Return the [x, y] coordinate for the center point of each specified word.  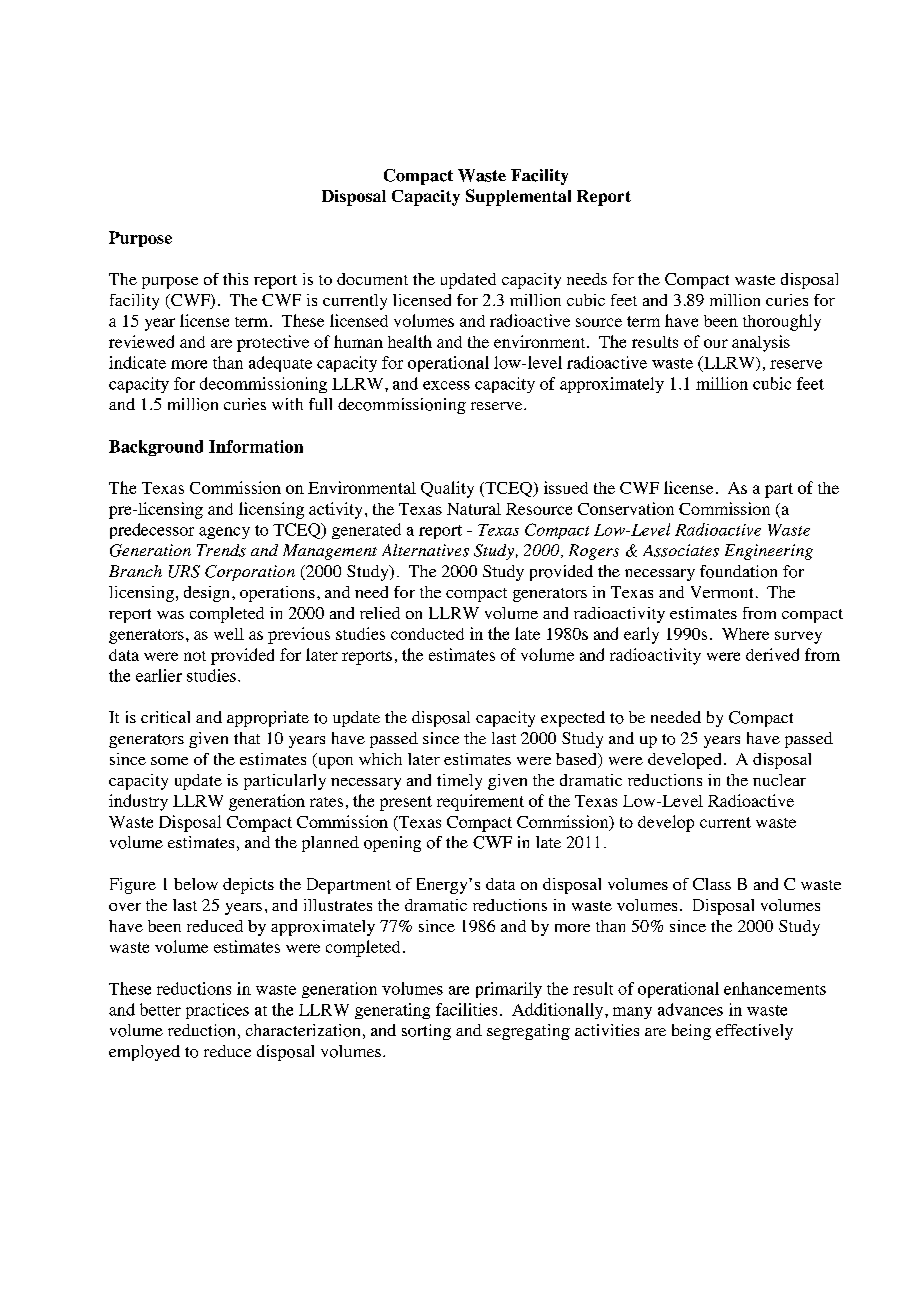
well [229, 634]
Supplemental [518, 197]
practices [217, 1011]
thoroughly [782, 322]
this [235, 279]
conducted [427, 634]
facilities [466, 1009]
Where [745, 634]
